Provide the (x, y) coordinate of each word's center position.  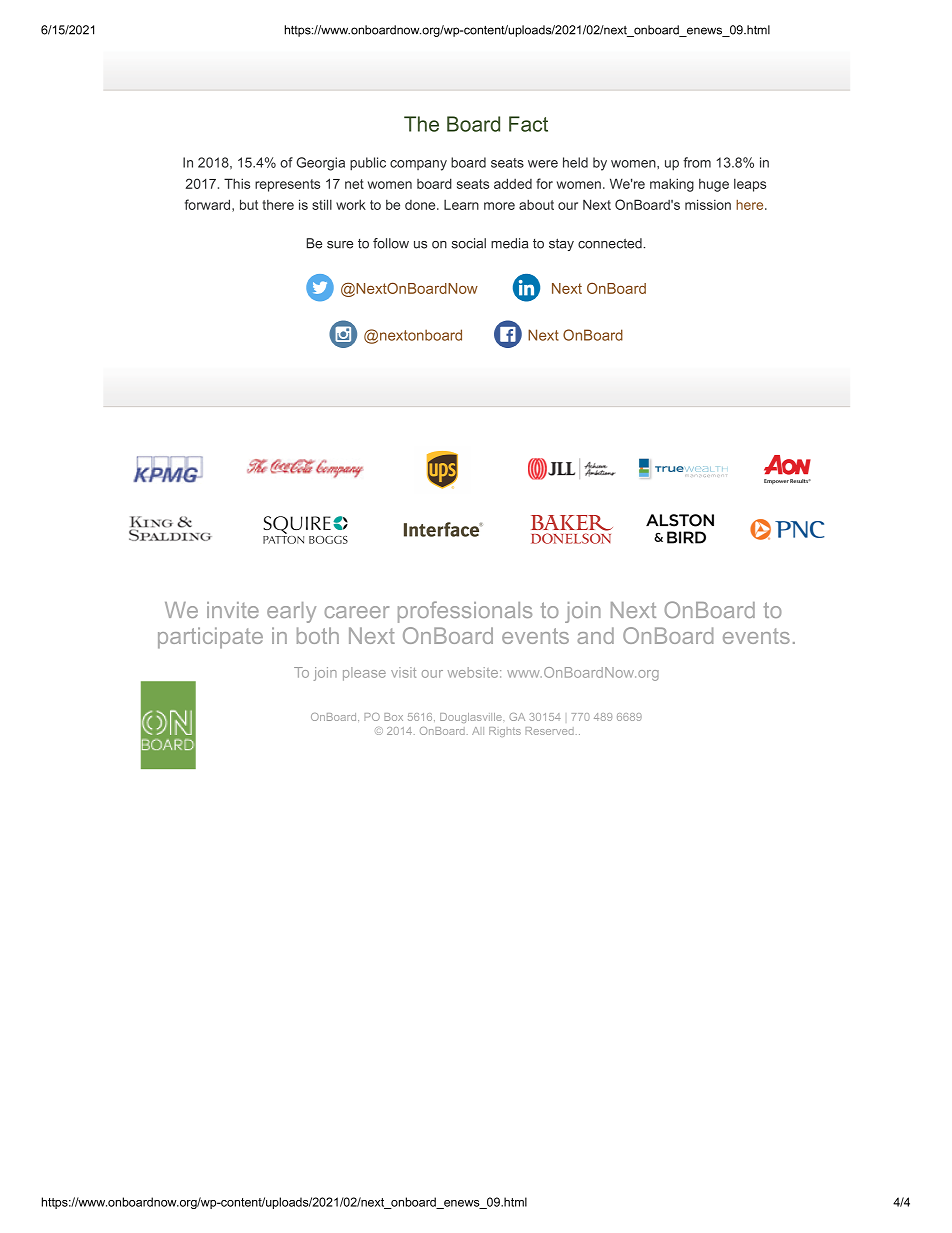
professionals (465, 612)
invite (233, 610)
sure (340, 245)
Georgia (320, 164)
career (356, 612)
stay (561, 244)
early (291, 612)
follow (391, 243)
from (697, 162)
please (364, 674)
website (473, 672)
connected (610, 243)
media (509, 243)
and (595, 635)
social (469, 243)
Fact (528, 124)
